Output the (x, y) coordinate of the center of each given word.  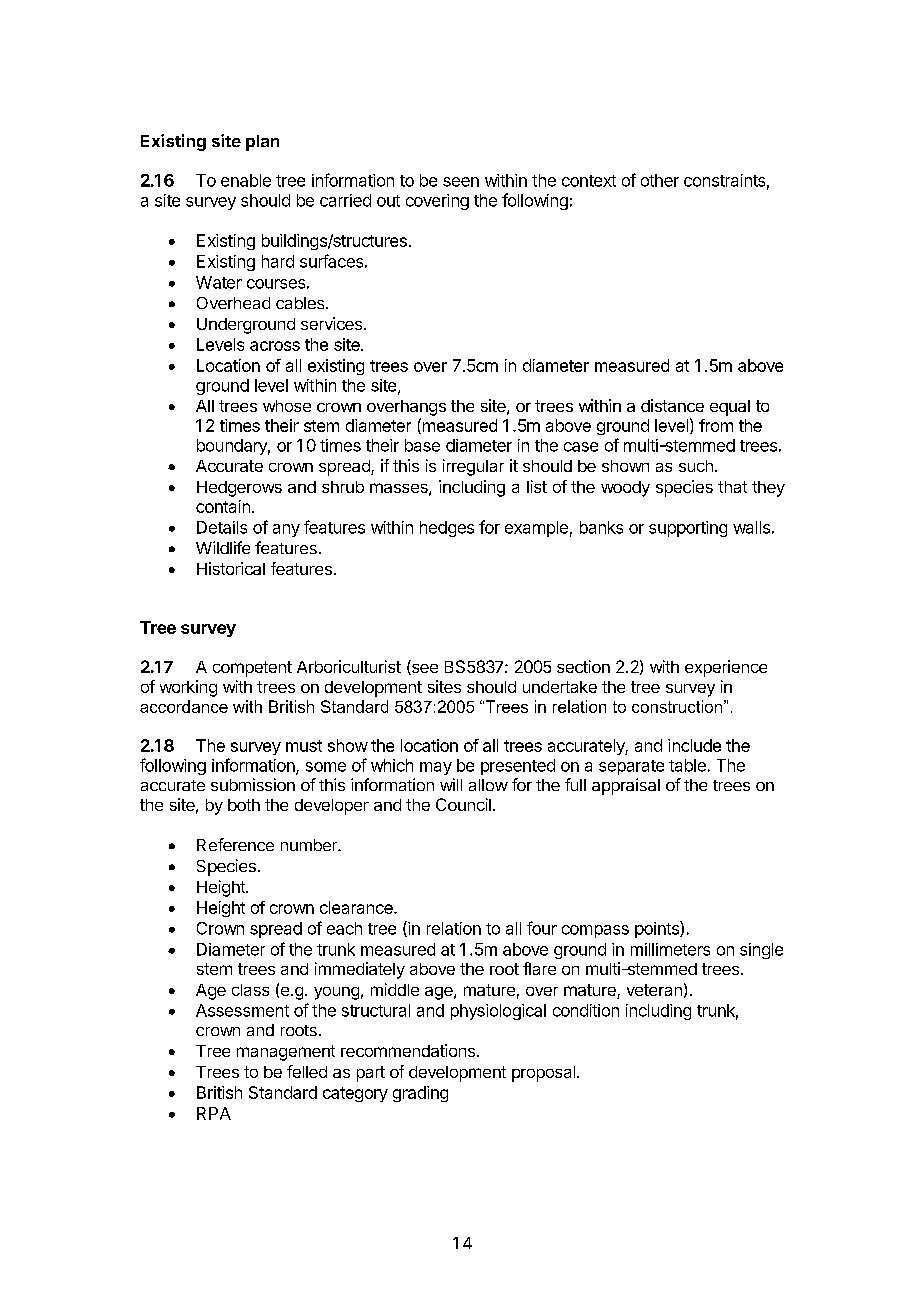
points (658, 929)
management (286, 1053)
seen (461, 182)
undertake (560, 687)
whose (287, 406)
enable (246, 180)
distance (672, 405)
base (422, 445)
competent (252, 669)
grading (420, 1094)
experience (726, 668)
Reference (235, 844)
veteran (654, 990)
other (660, 180)
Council (463, 804)
